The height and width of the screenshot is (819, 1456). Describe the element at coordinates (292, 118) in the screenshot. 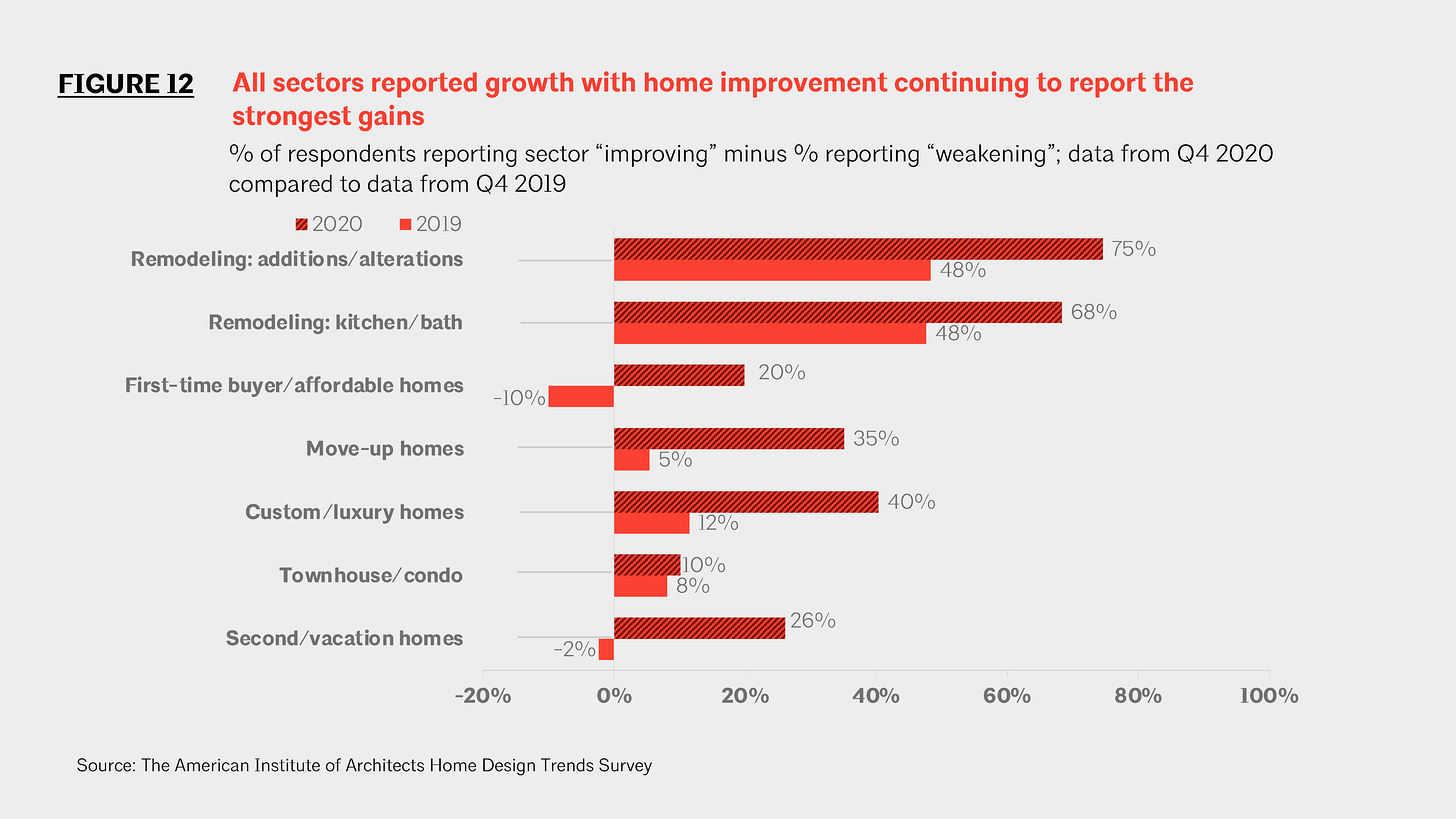

I see `strongest` at that location.
